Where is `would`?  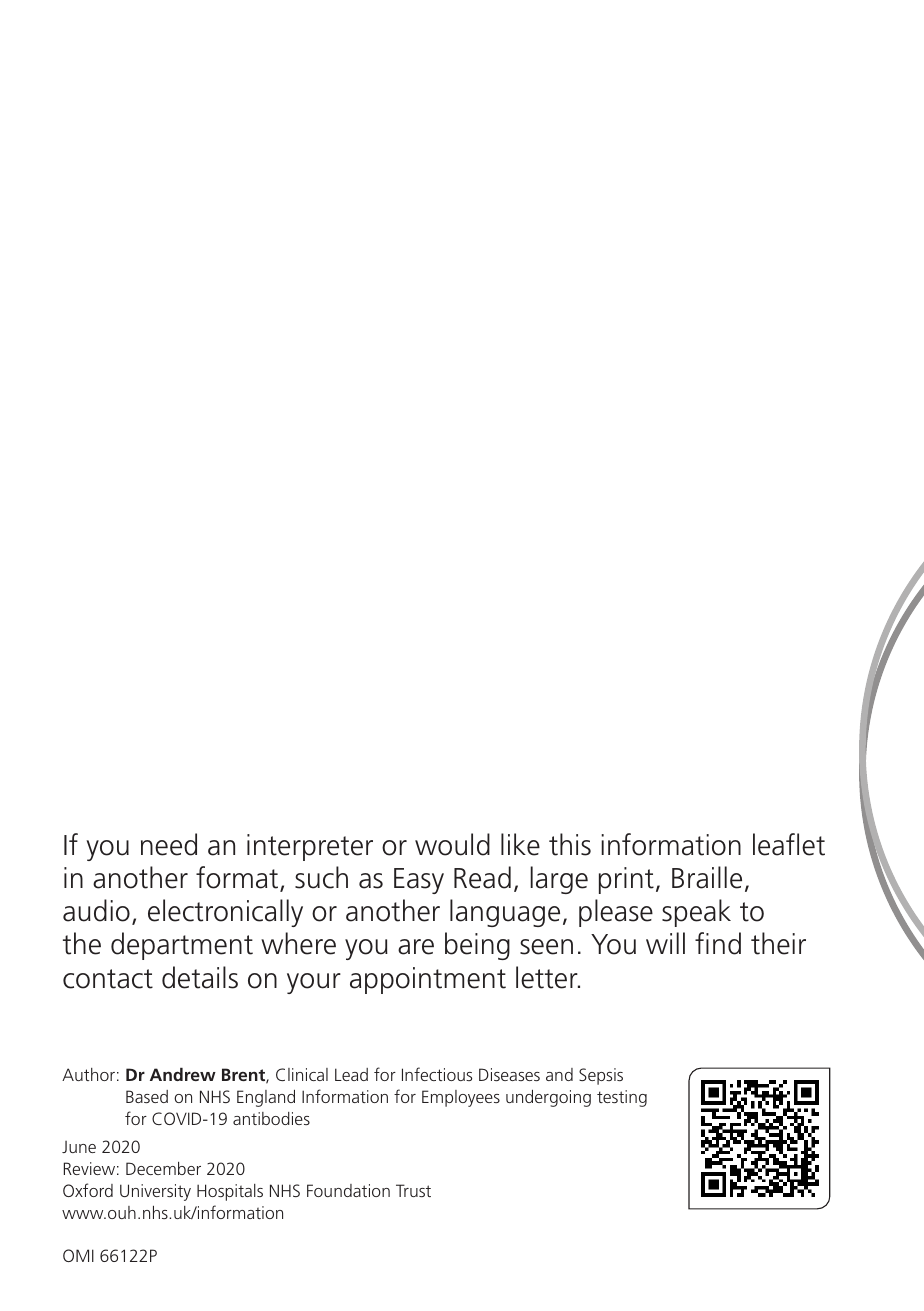
would is located at coordinates (452, 844).
